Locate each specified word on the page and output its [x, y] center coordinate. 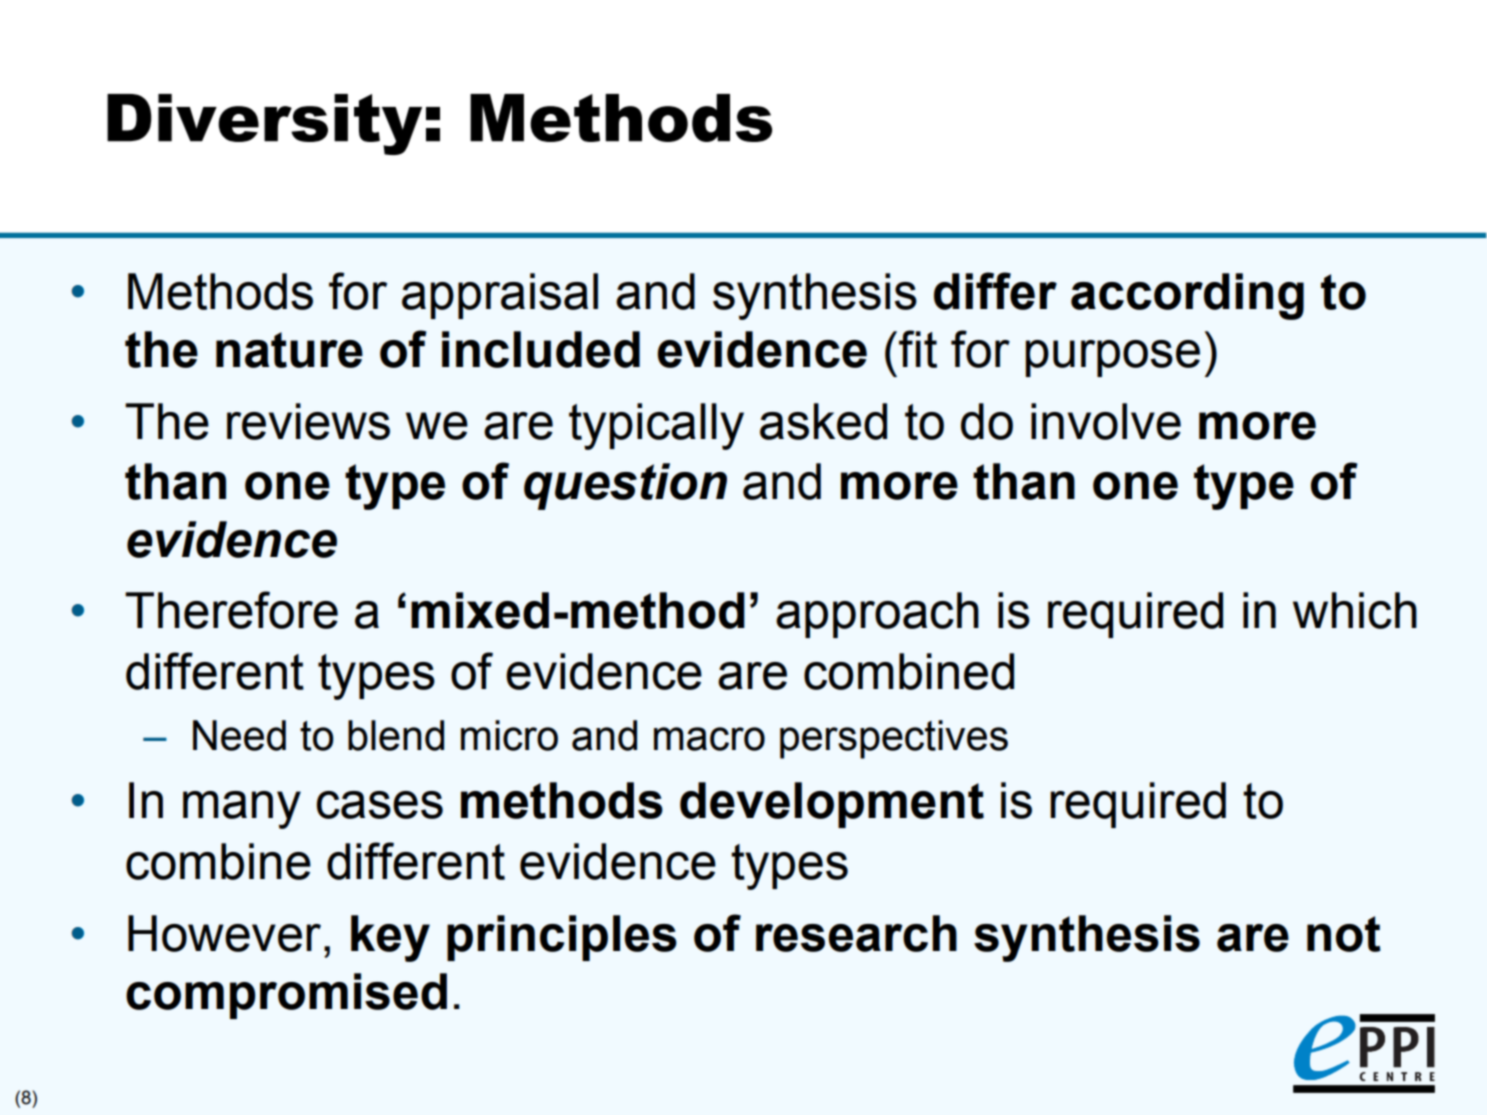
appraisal [500, 296]
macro [709, 739]
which [1355, 610]
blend [396, 735]
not [1344, 934]
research [856, 933]
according [1187, 296]
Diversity [264, 124]
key [390, 938]
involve [1106, 421]
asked [823, 421]
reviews [308, 421]
